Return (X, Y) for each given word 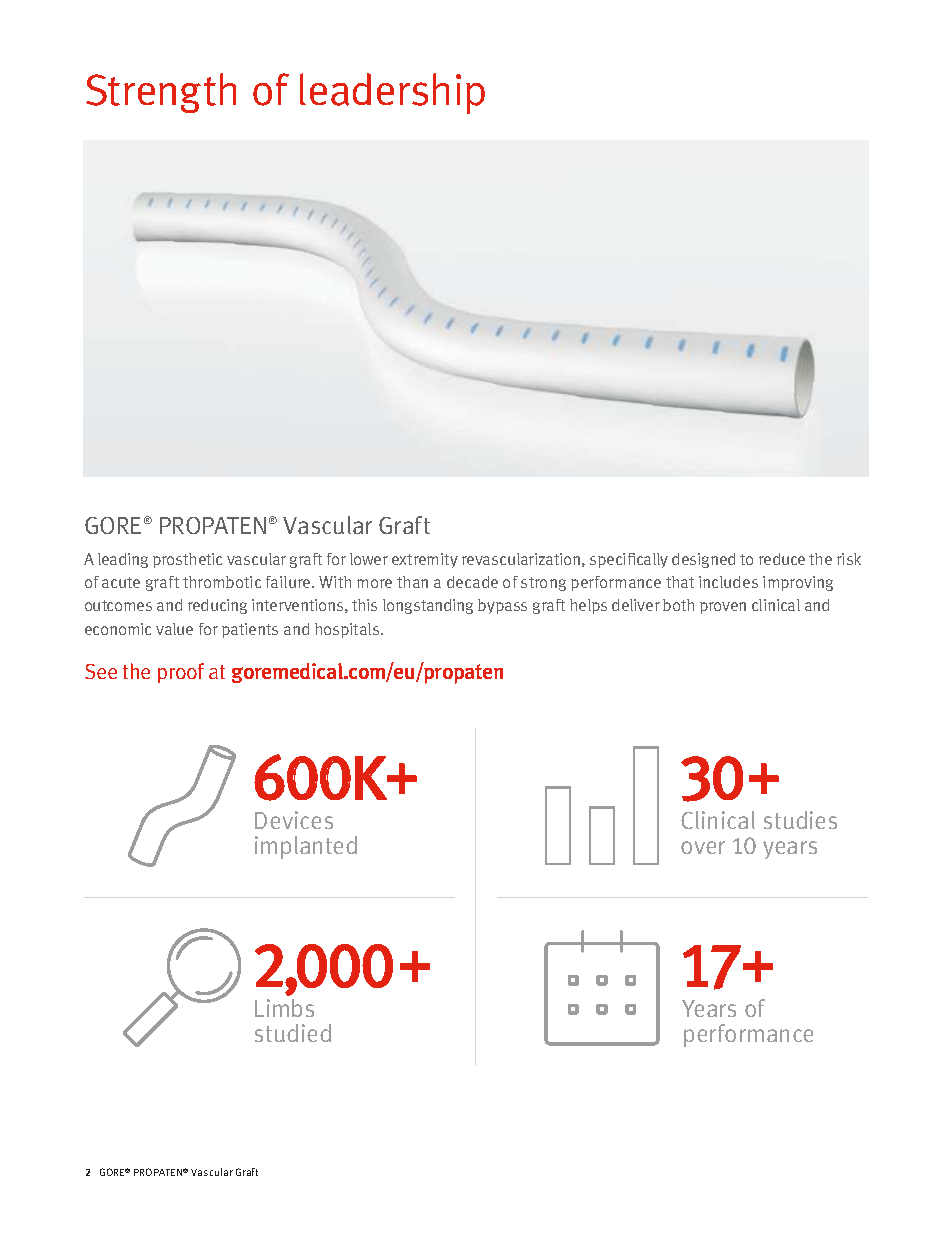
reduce (782, 559)
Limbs (284, 1008)
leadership (392, 93)
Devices (294, 820)
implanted (306, 847)
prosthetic (187, 560)
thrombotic (222, 582)
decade (472, 582)
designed (703, 560)
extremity (425, 560)
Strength (161, 93)
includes (728, 582)
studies (800, 820)
